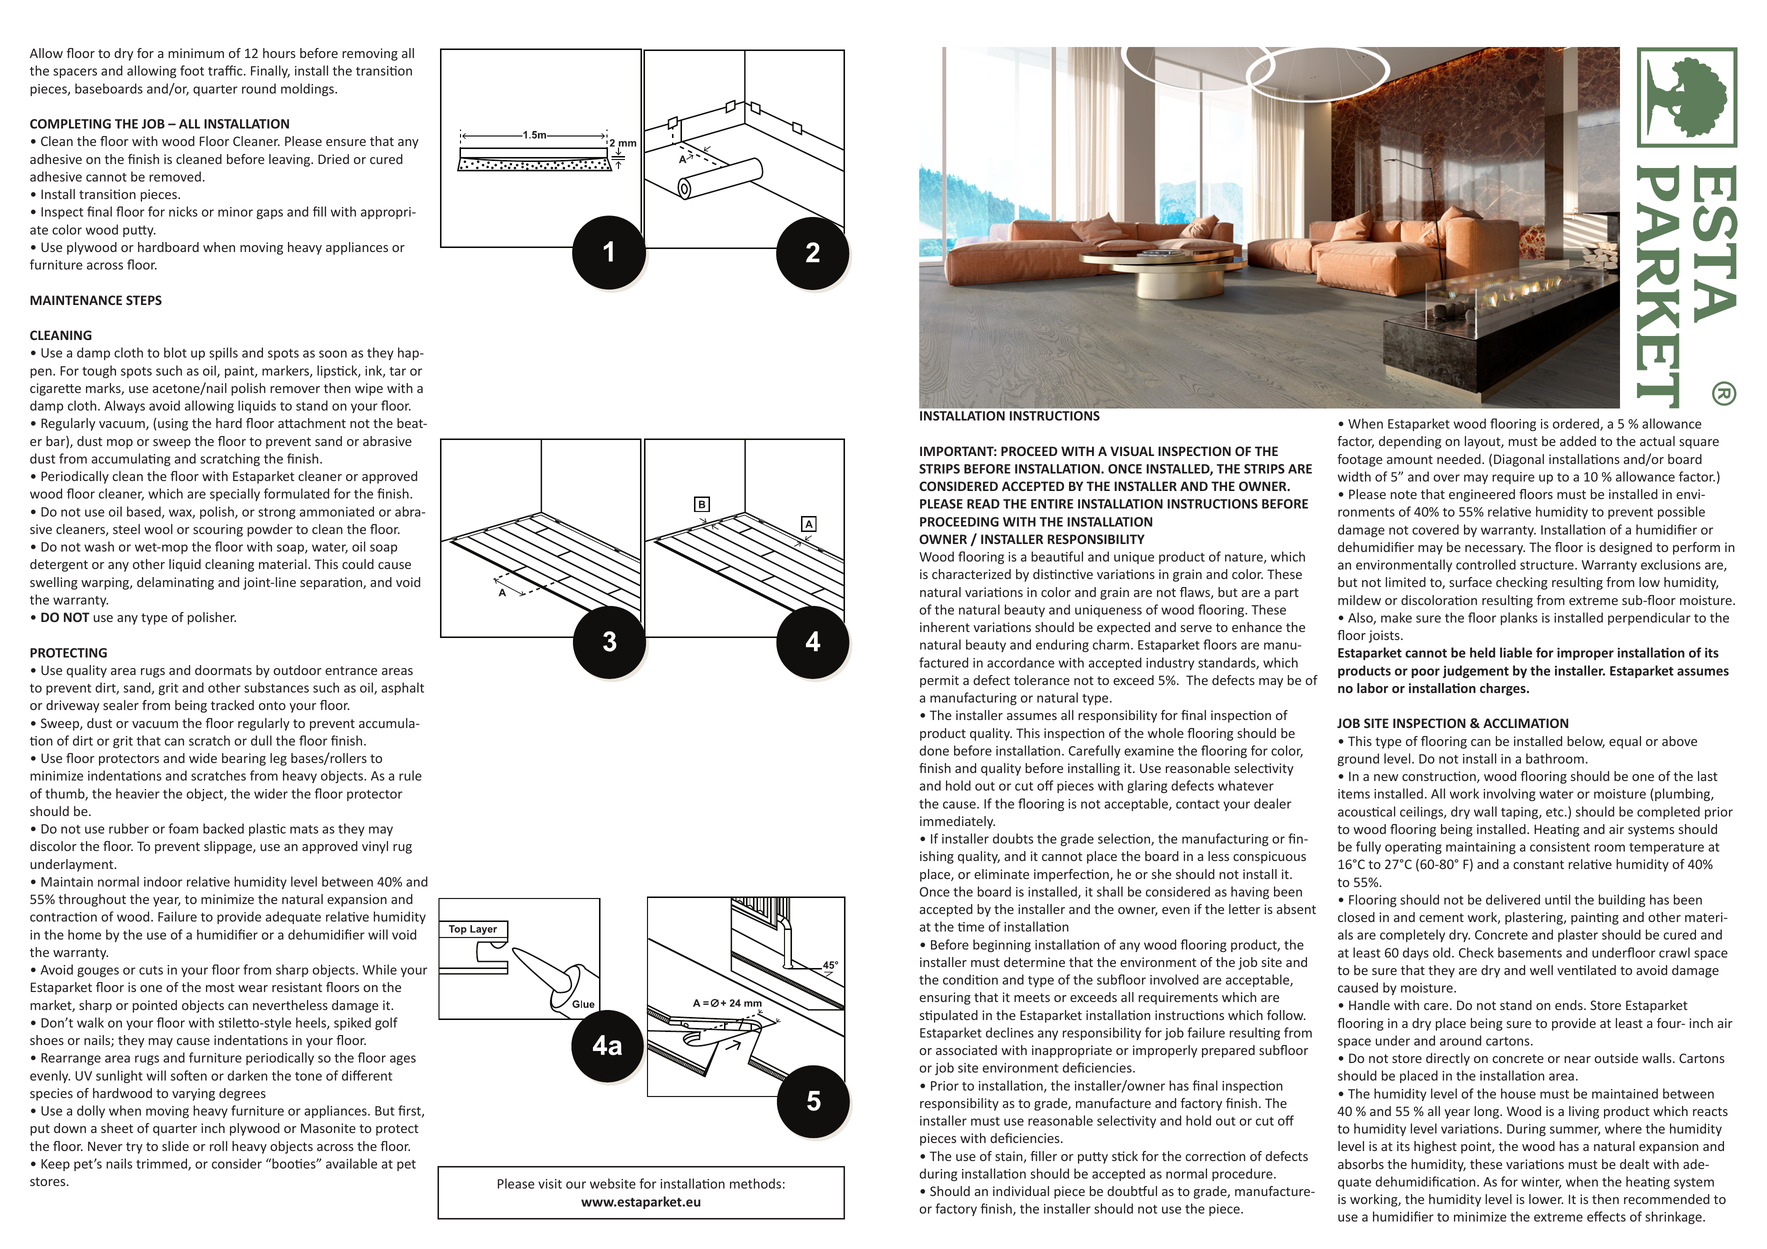 Image resolution: width=1767 pixels, height=1249 pixels. What do you see at coordinates (1513, 899) in the document?
I see `delivered` at bounding box center [1513, 899].
